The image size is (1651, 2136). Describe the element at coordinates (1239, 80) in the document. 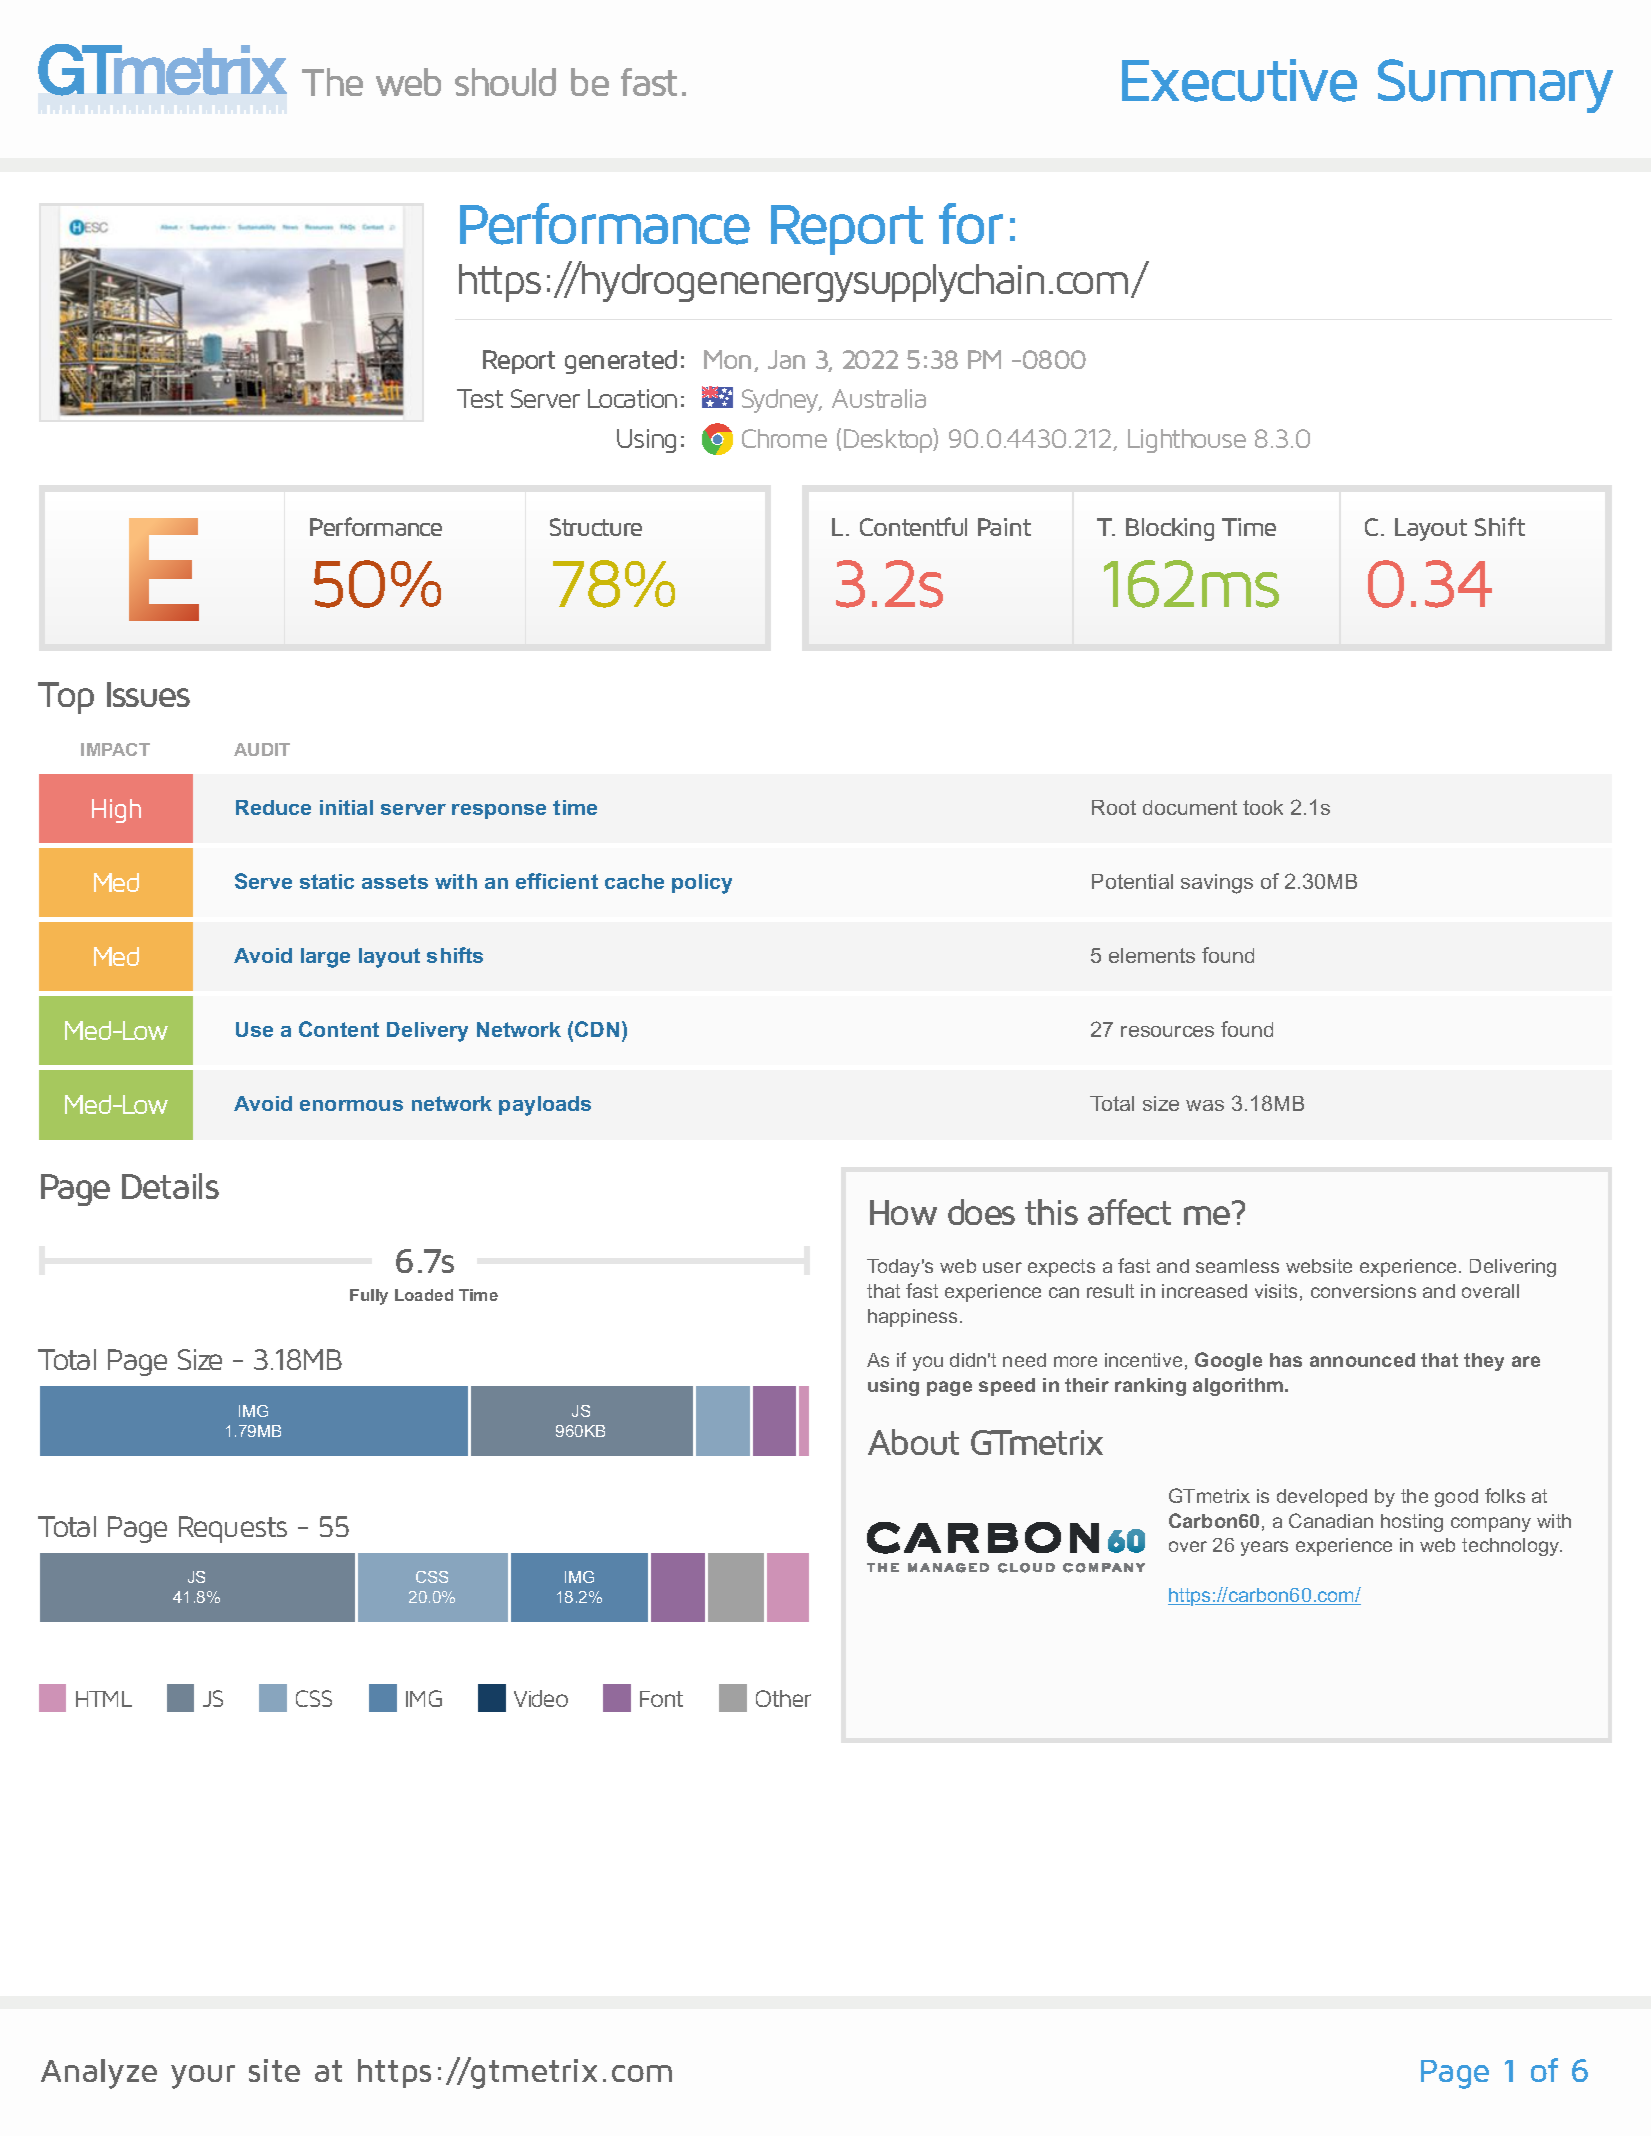

I see `Executive` at that location.
